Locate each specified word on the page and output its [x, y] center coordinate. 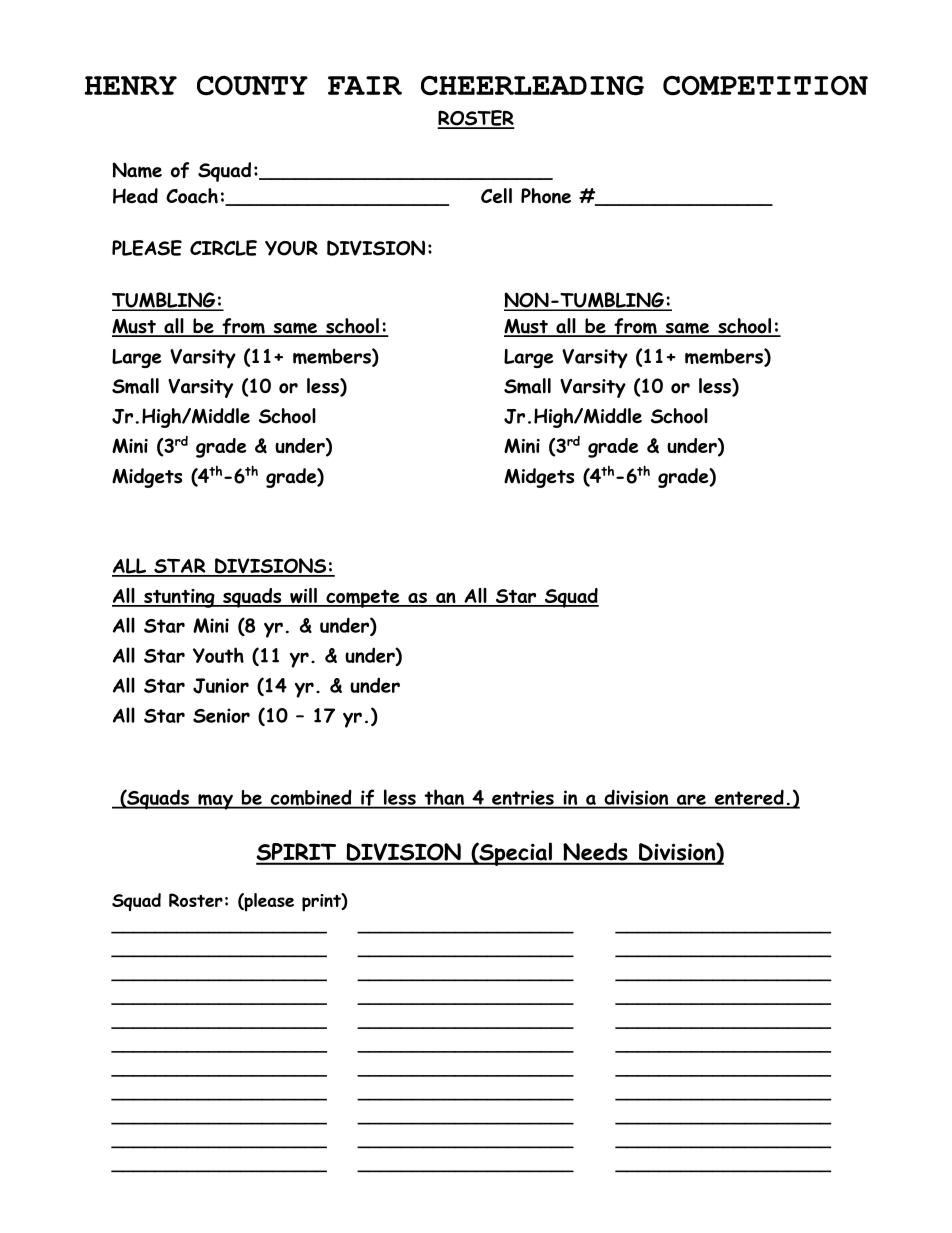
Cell [496, 195]
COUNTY [252, 86]
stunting [179, 598]
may [215, 802]
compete [363, 599]
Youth [218, 655]
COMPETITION [765, 86]
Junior [221, 686]
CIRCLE [223, 248]
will [303, 597]
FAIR [365, 85]
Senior [221, 715]
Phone [546, 196]
